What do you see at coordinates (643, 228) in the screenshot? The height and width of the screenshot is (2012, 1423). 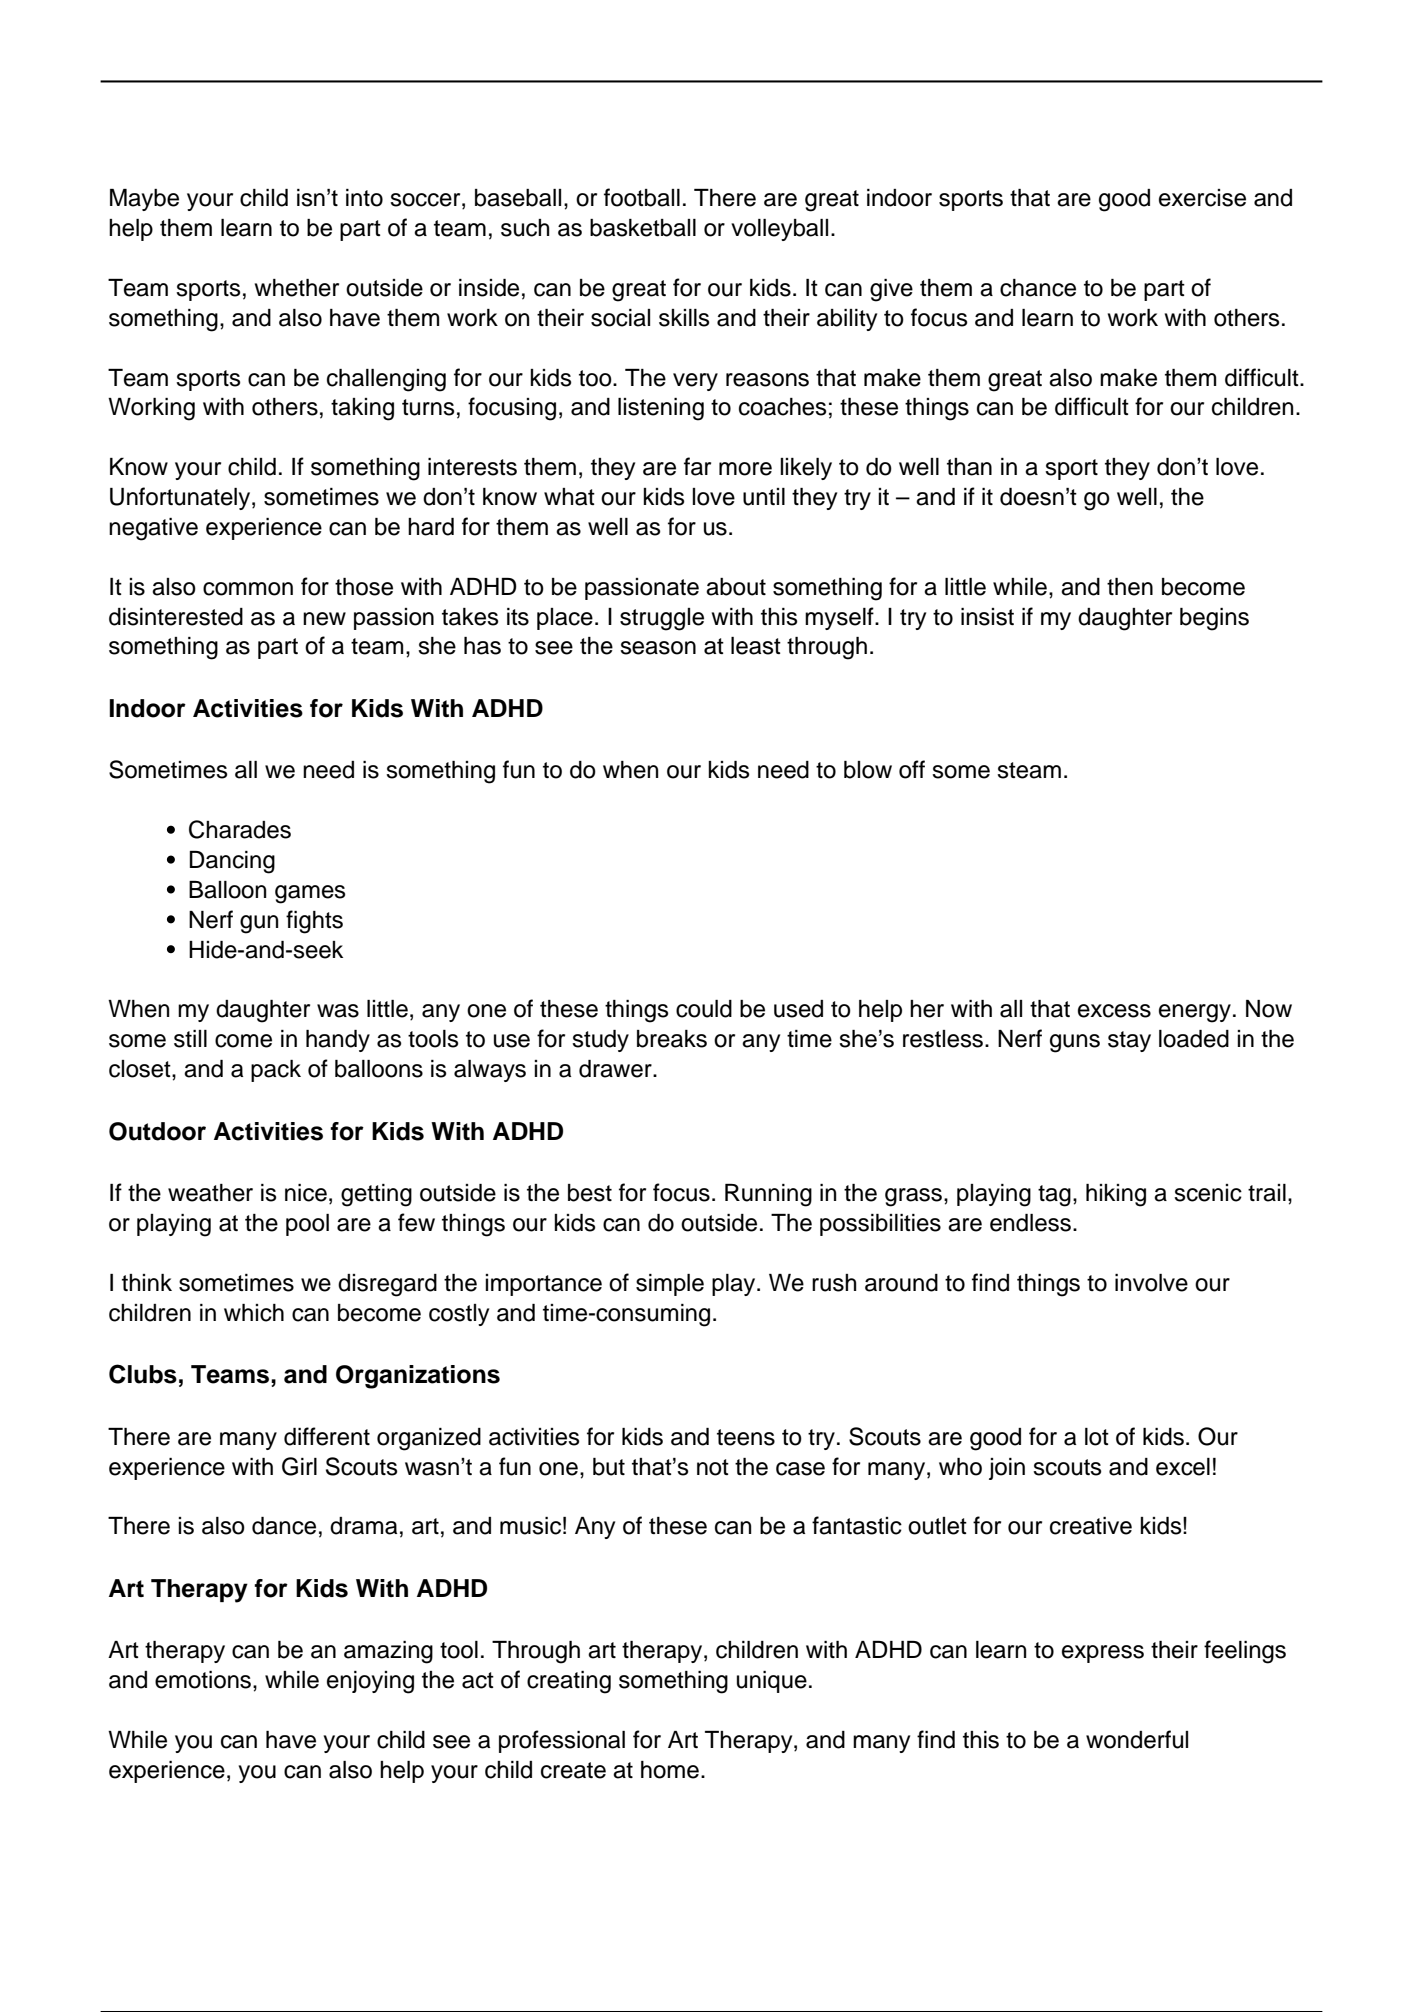 I see `basketball` at bounding box center [643, 228].
